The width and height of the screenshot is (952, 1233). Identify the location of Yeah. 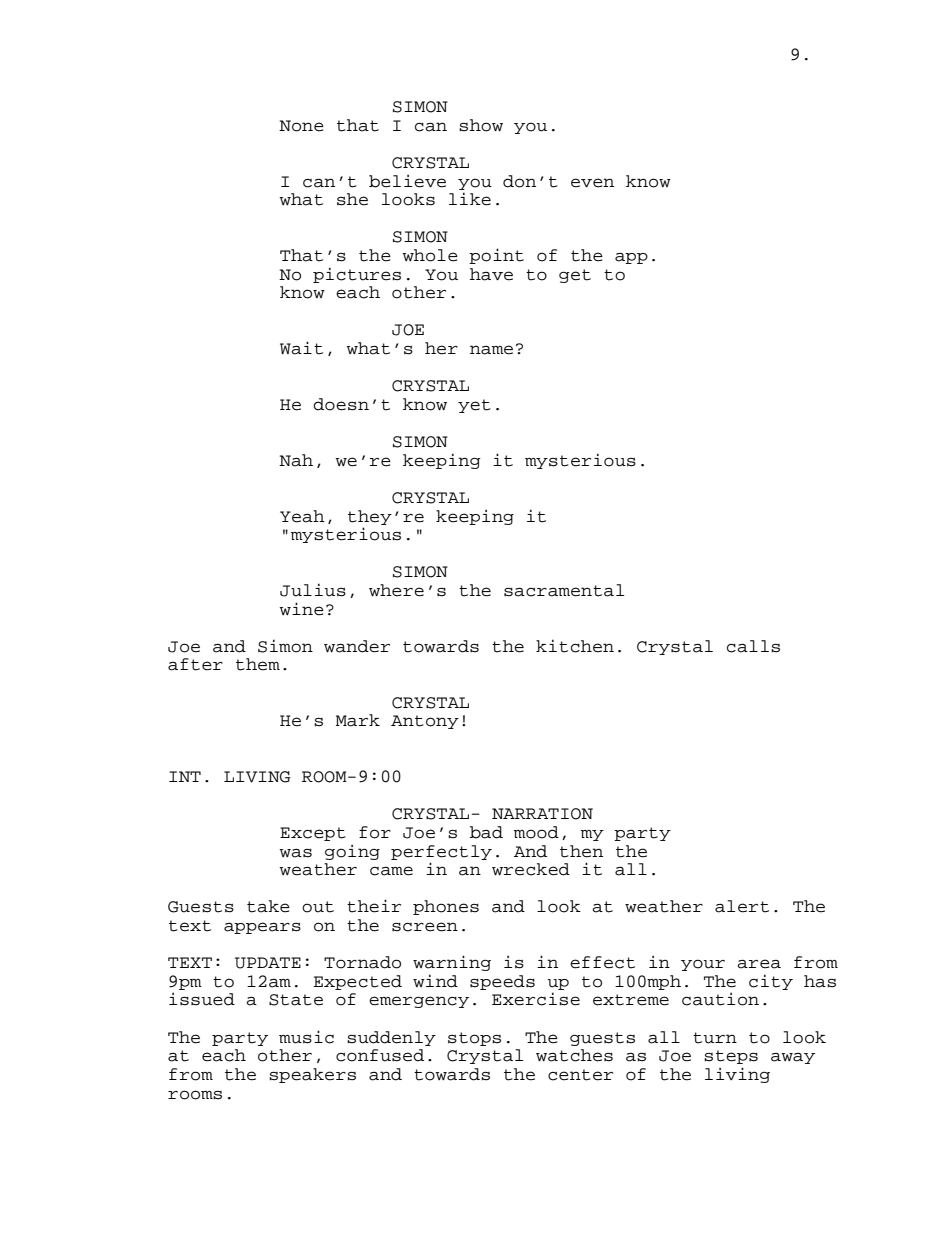
(302, 516).
